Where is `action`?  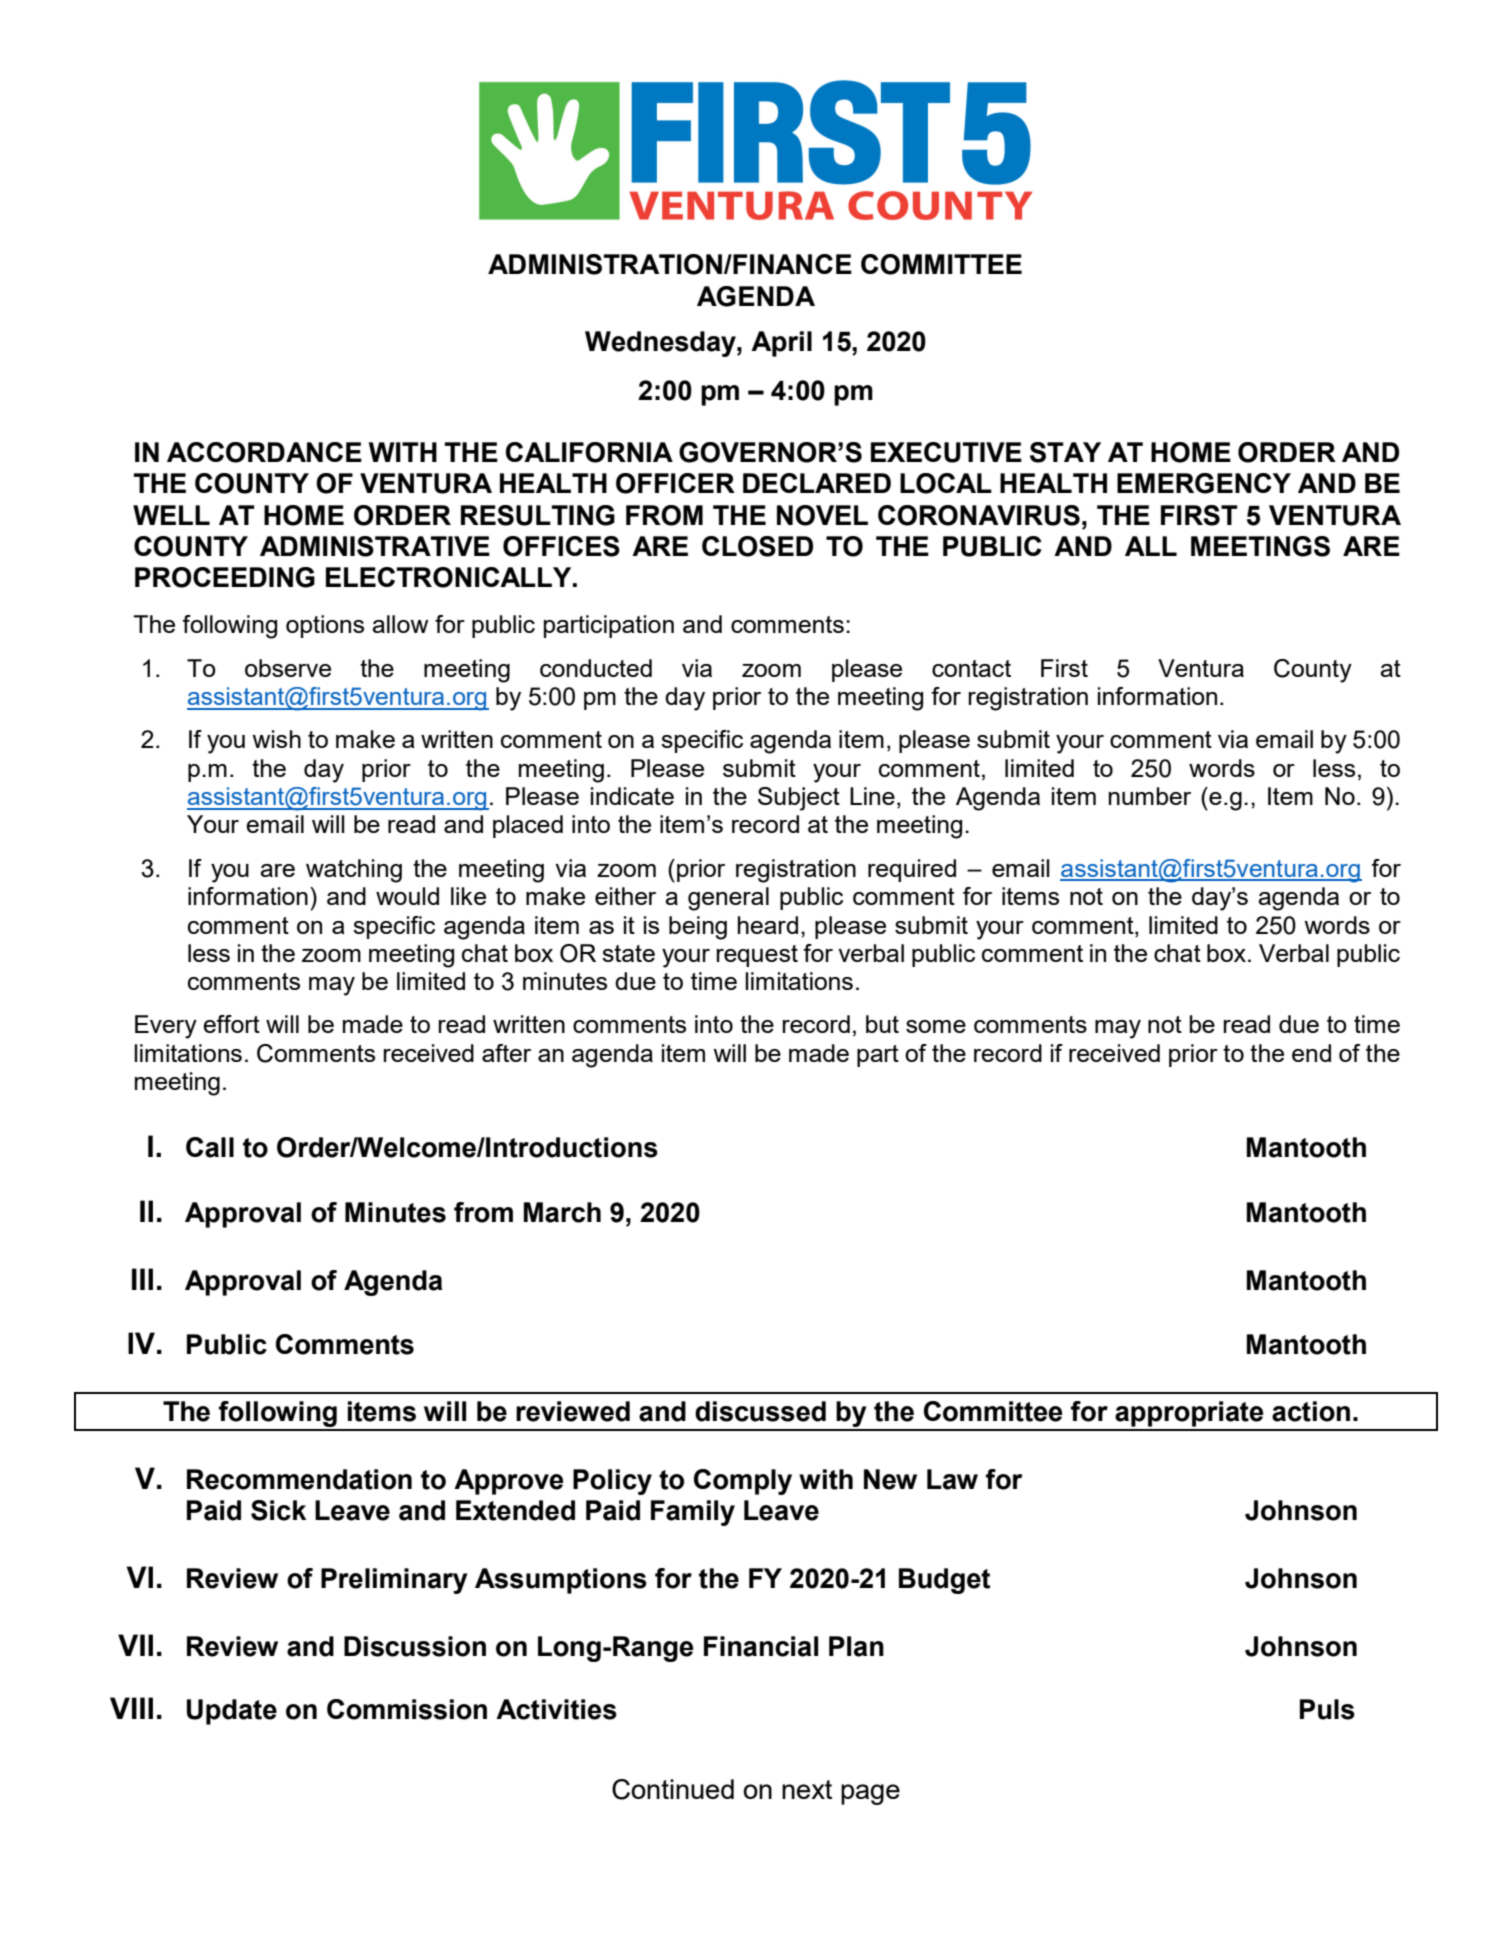 action is located at coordinates (1311, 1411).
